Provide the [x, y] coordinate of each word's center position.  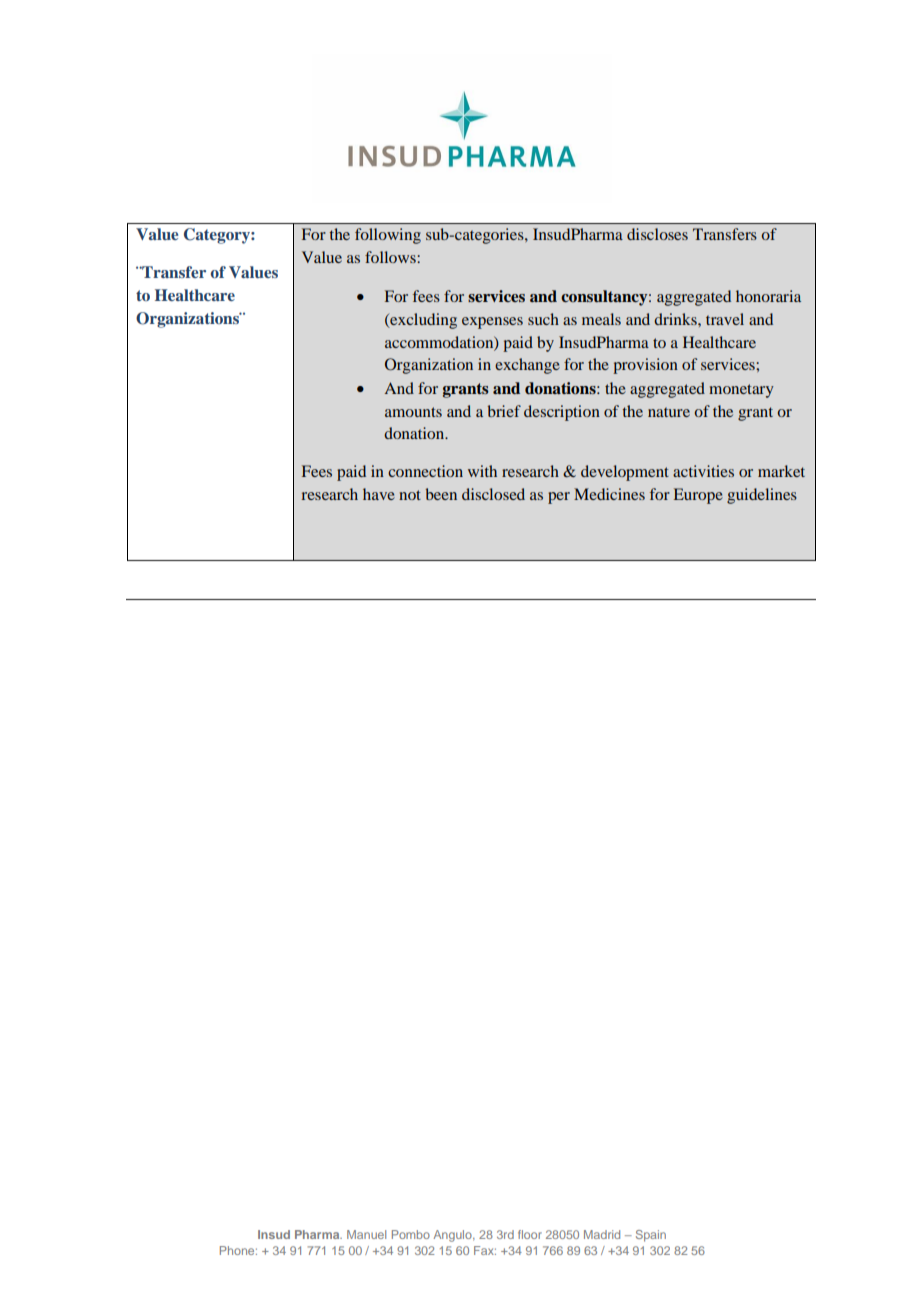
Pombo [411, 1234]
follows [391, 257]
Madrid [602, 1234]
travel [725, 319]
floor [530, 1234]
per [559, 498]
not [410, 495]
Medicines [609, 494]
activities [703, 471]
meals [601, 319]
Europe [698, 496]
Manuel [366, 1234]
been [441, 494]
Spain [651, 1236]
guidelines [762, 496]
